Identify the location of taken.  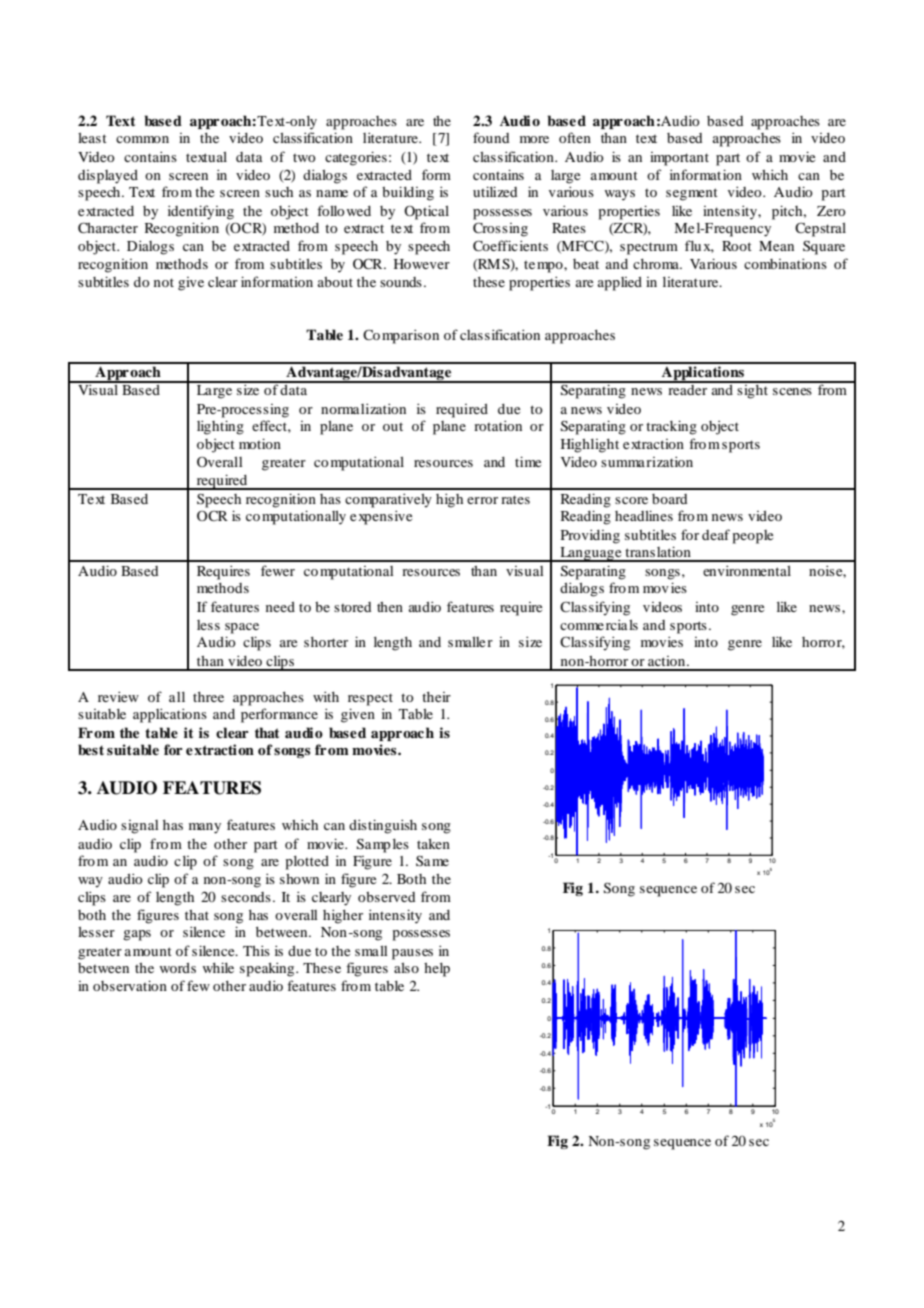
(433, 844).
